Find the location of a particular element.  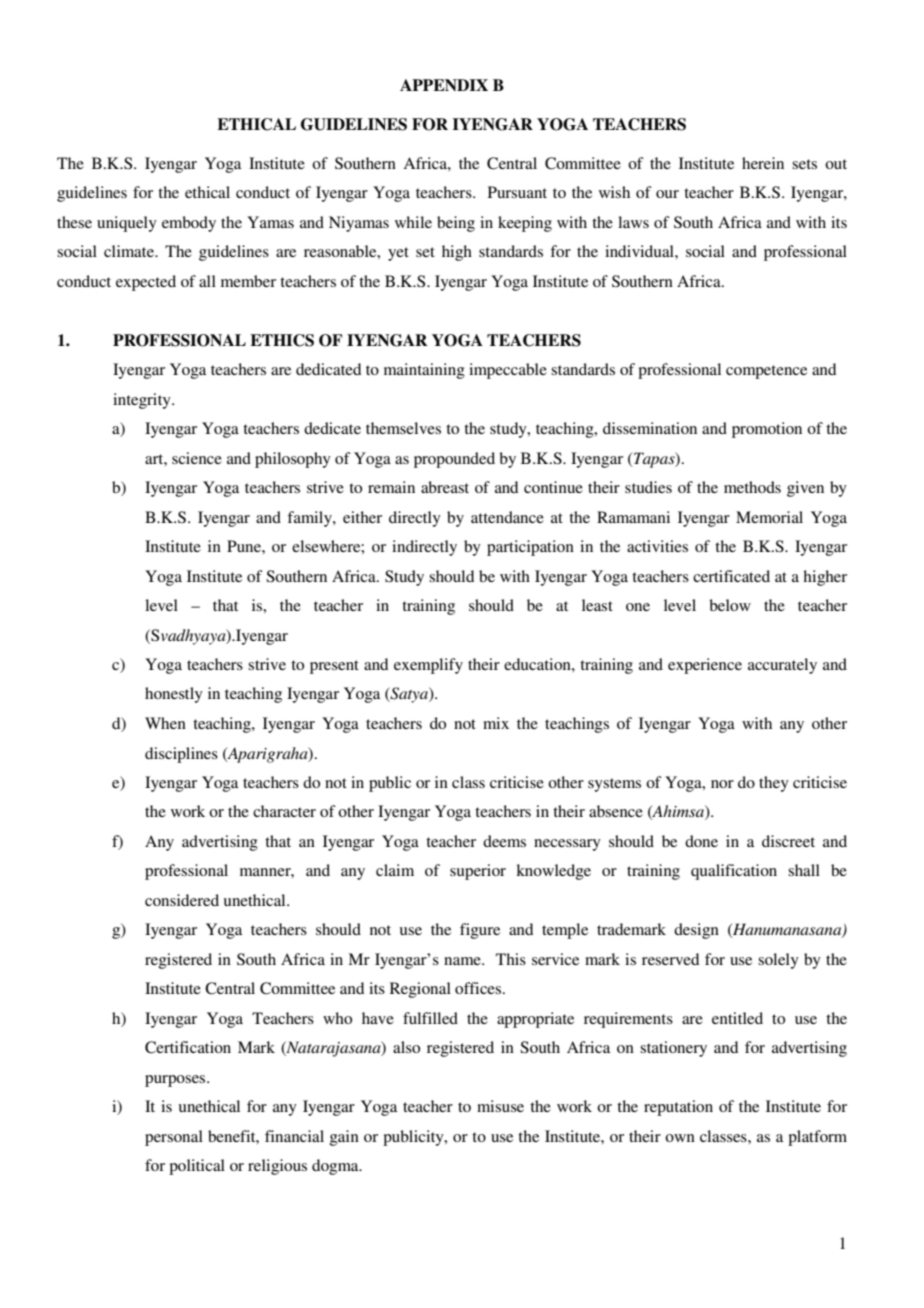

science is located at coordinates (197, 458).
